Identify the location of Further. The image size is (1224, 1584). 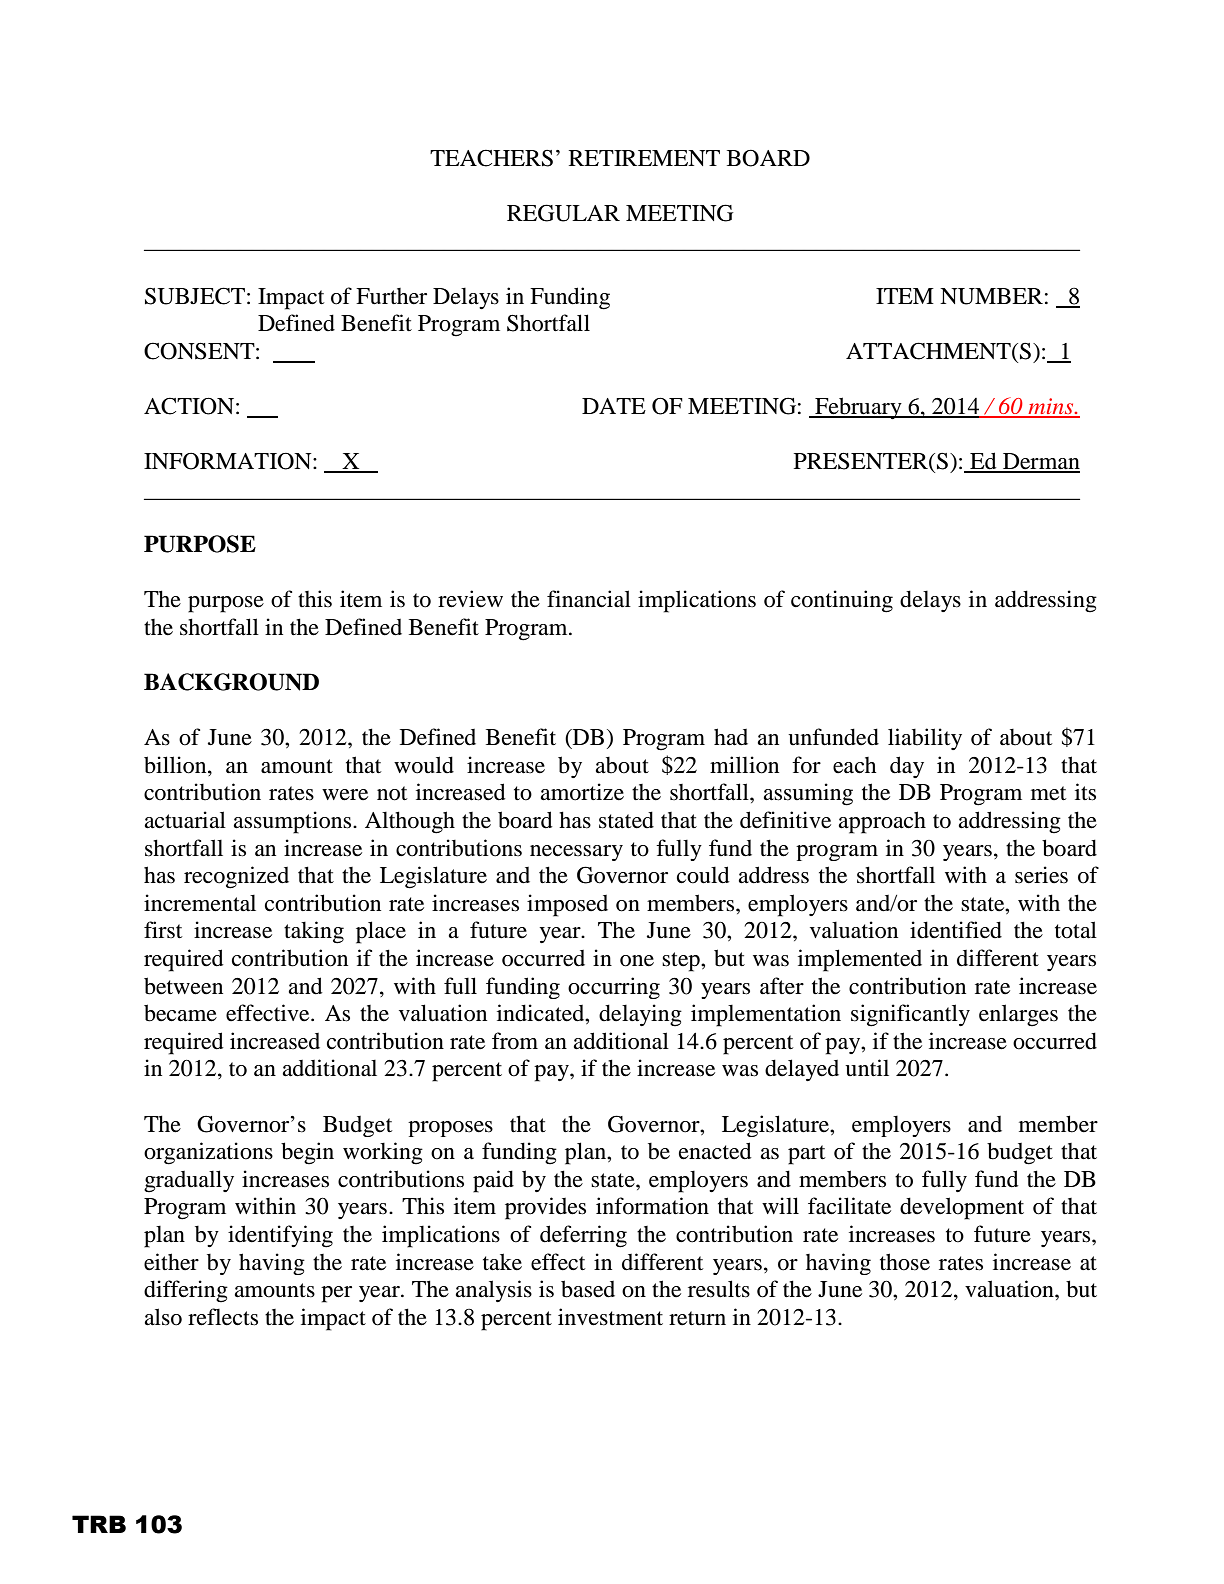
(391, 296).
